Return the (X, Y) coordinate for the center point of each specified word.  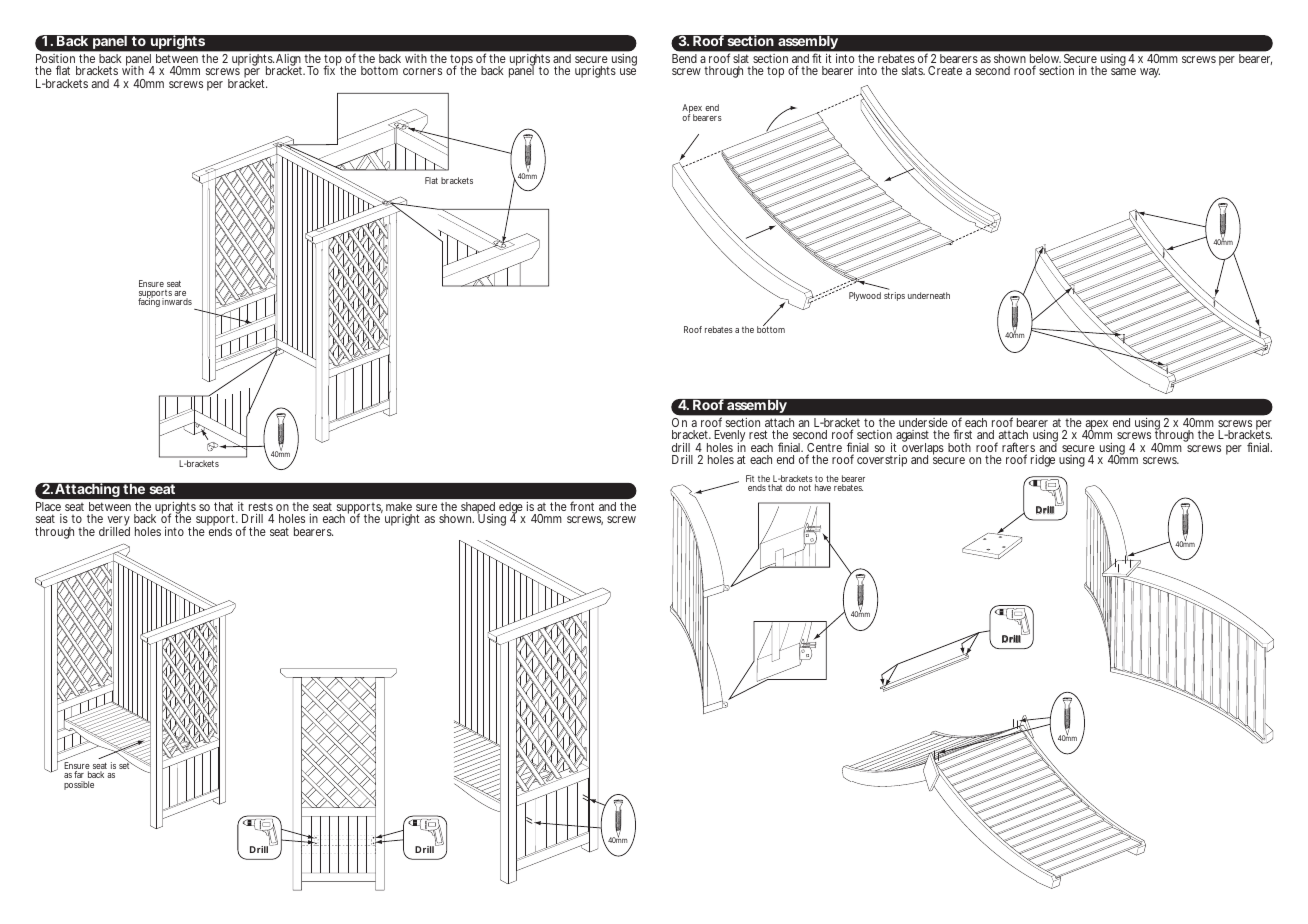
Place (48, 506)
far (79, 774)
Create (945, 70)
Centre (824, 449)
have (823, 487)
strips (894, 296)
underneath (929, 295)
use (628, 71)
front (582, 506)
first (962, 434)
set (126, 765)
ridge (1043, 461)
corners (422, 71)
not (805, 487)
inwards (177, 301)
